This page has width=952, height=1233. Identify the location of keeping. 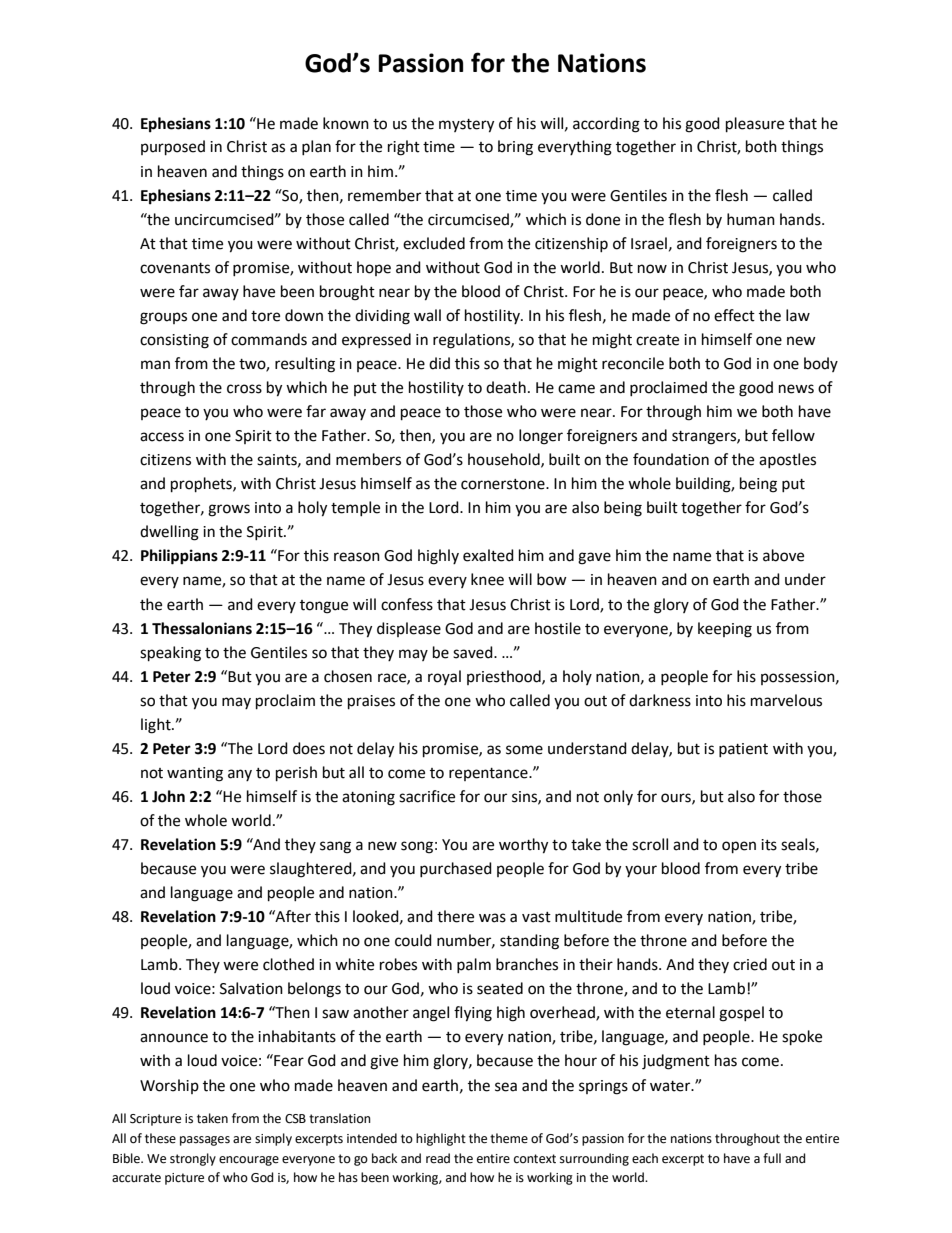
(725, 630).
